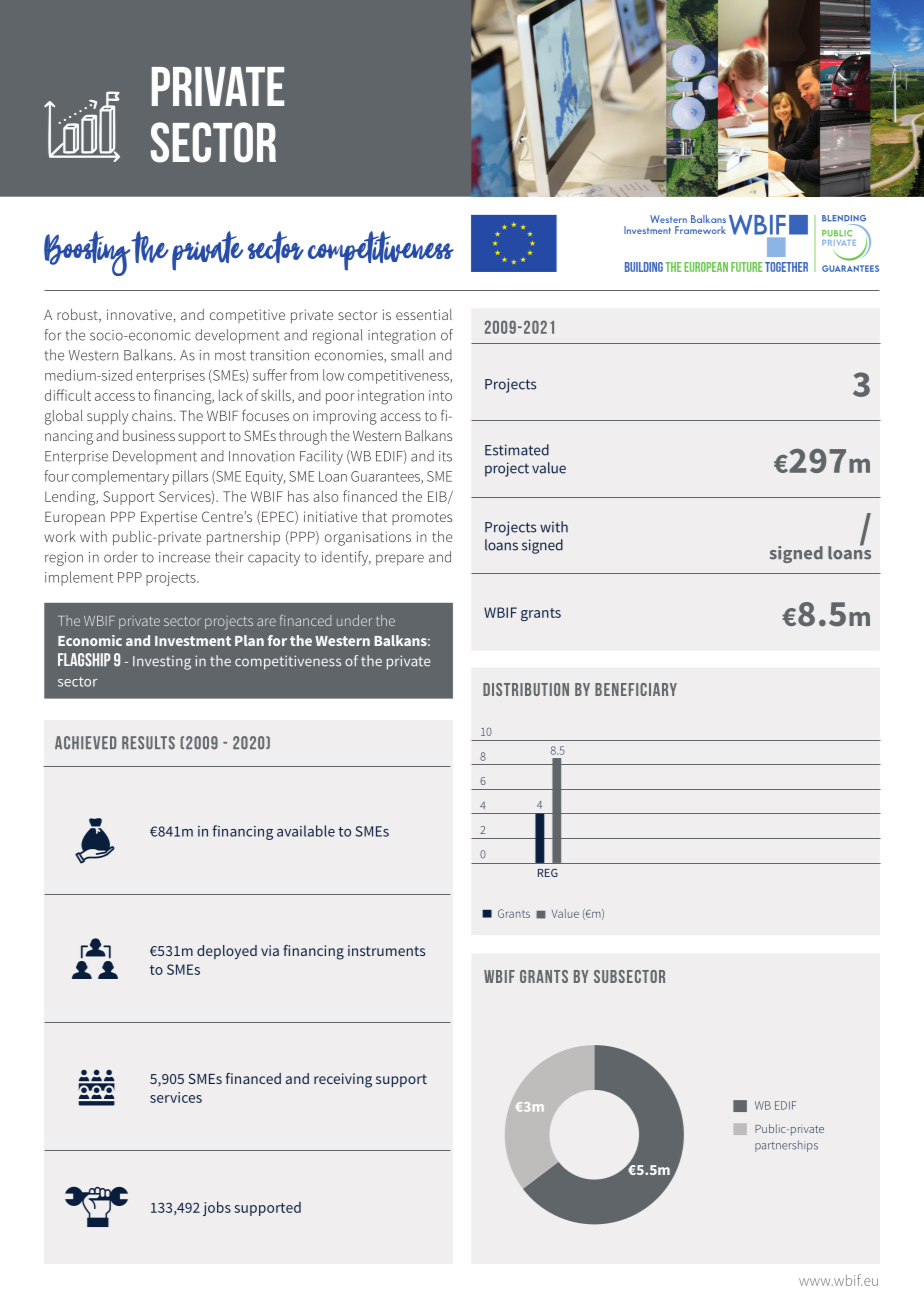  Describe the element at coordinates (517, 450) in the document. I see `Estimated` at that location.
